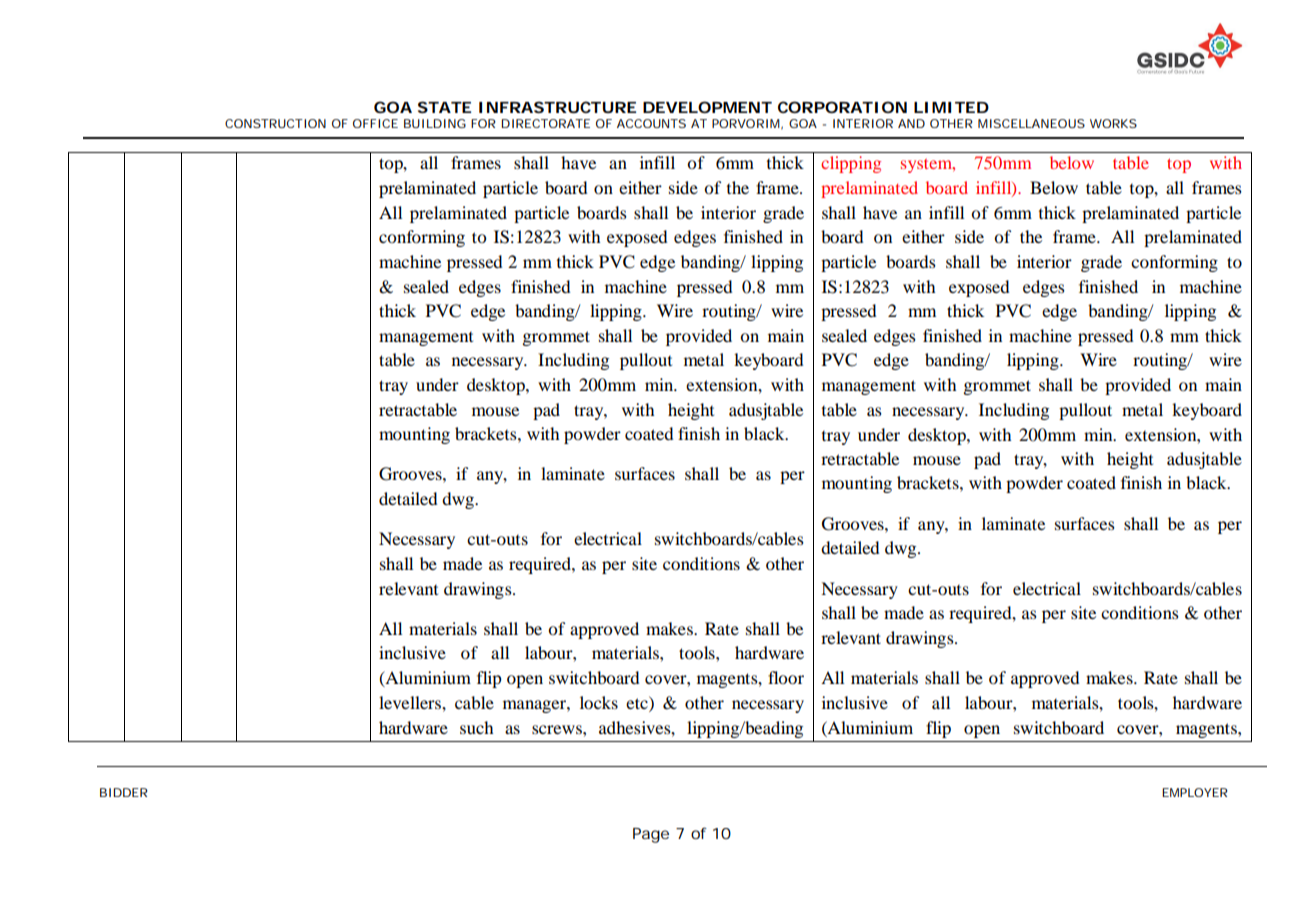  Describe the element at coordinates (651, 123) in the screenshot. I see `ACCOUNTS` at that location.
